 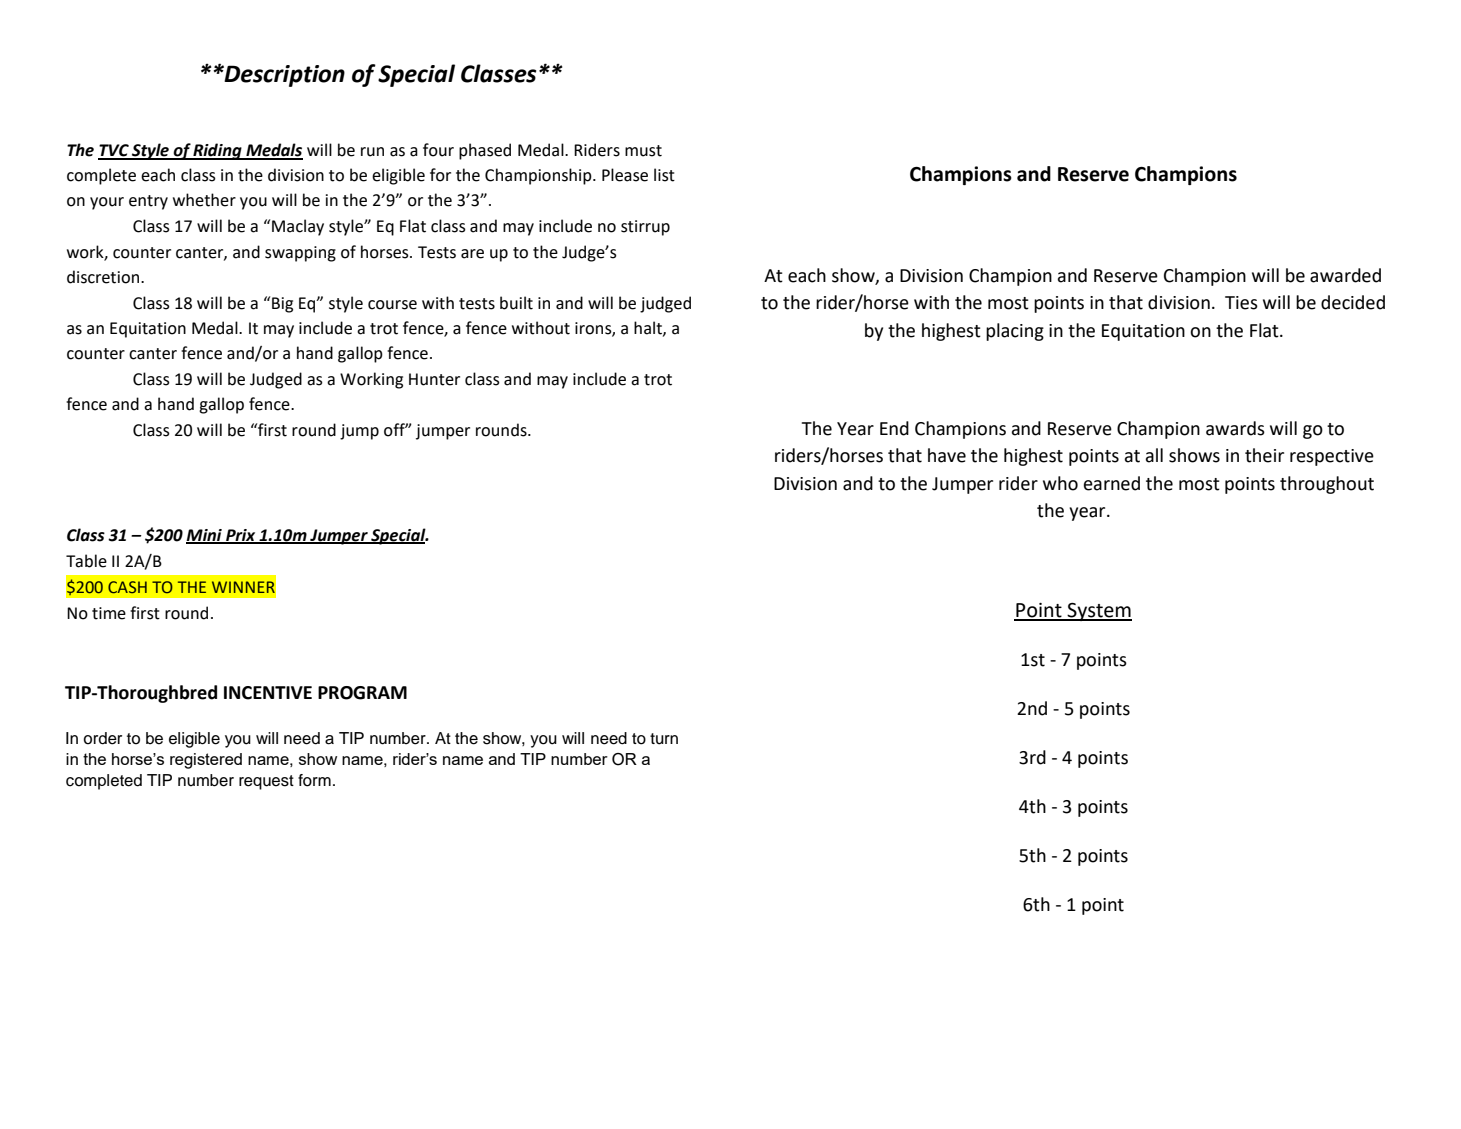 What do you see at coordinates (1241, 303) in the page?
I see `Ties` at bounding box center [1241, 303].
